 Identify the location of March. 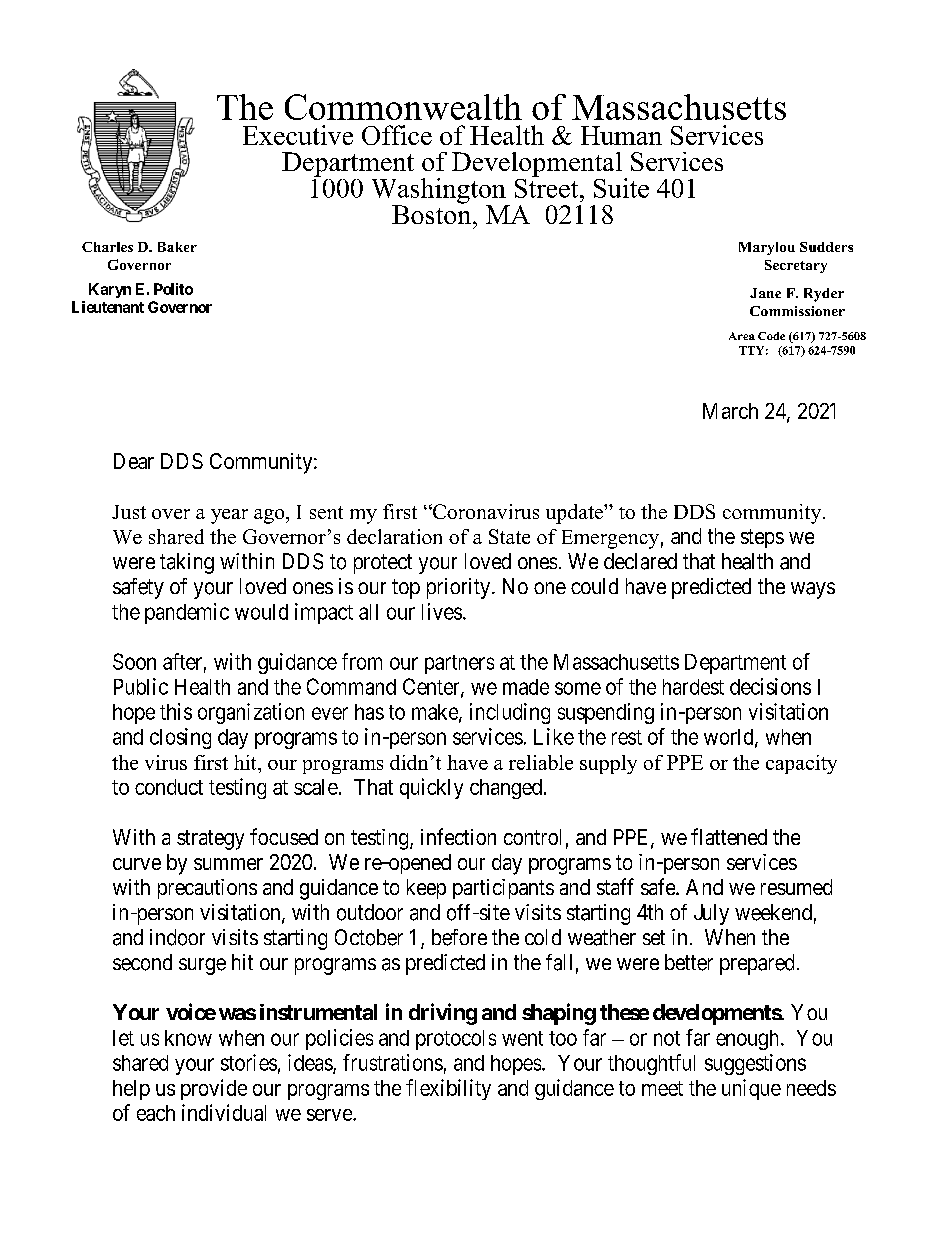
(730, 411).
